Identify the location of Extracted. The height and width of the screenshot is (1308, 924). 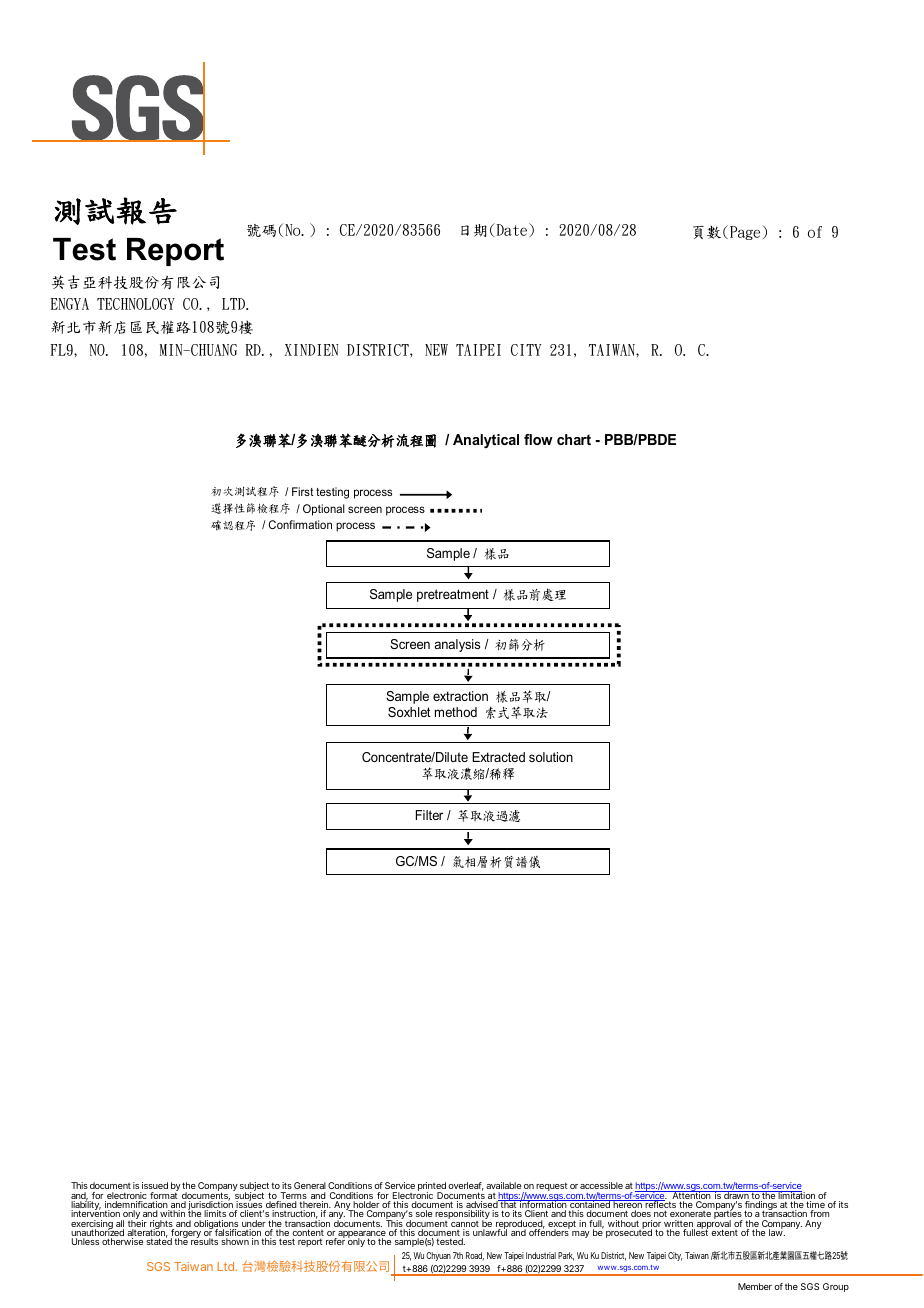
(498, 757).
